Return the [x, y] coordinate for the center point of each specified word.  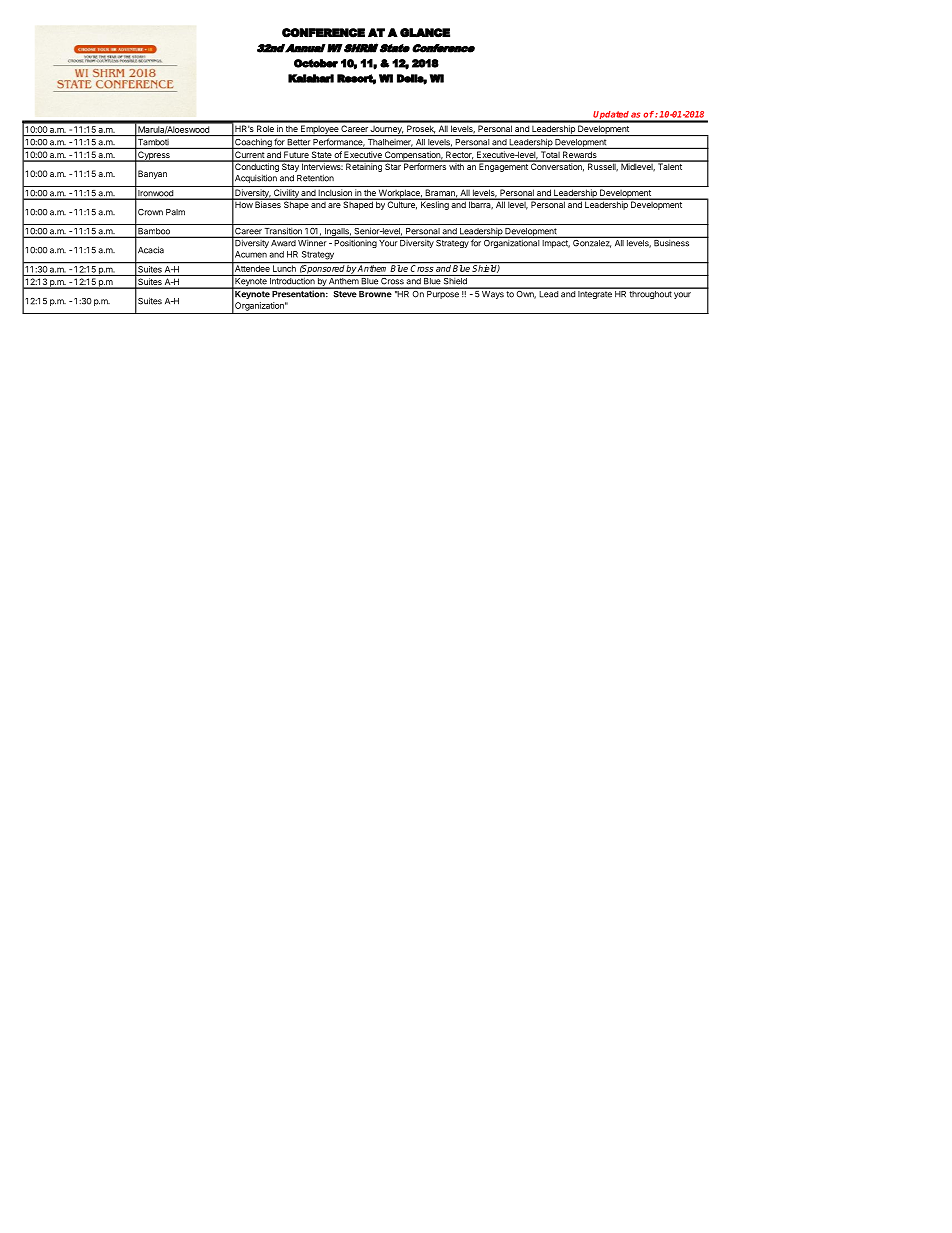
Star [393, 165]
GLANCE [425, 33]
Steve [344, 293]
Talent [670, 165]
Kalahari [311, 78]
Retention [315, 178]
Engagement [503, 166]
